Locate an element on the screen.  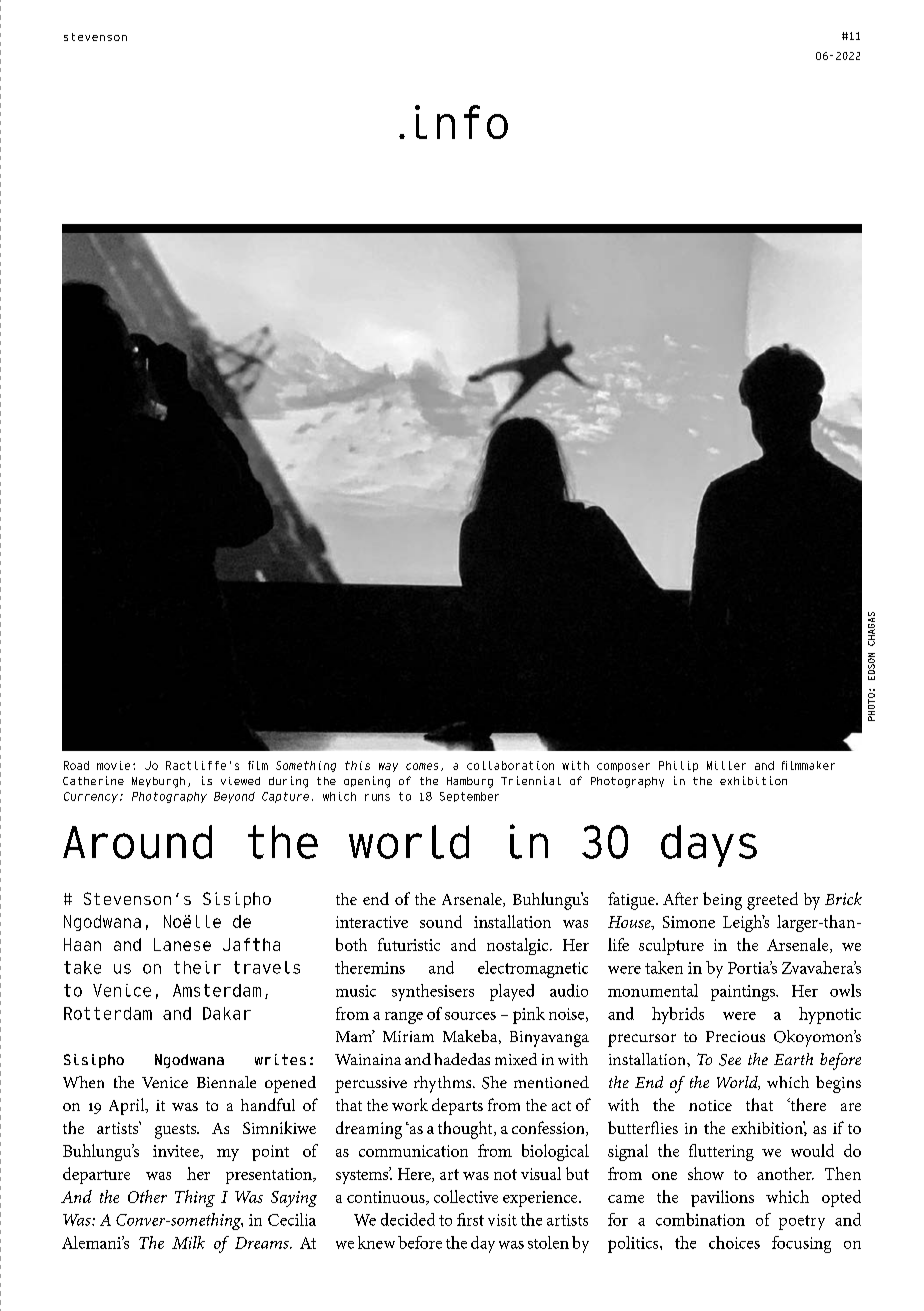
info is located at coordinates (461, 122).
